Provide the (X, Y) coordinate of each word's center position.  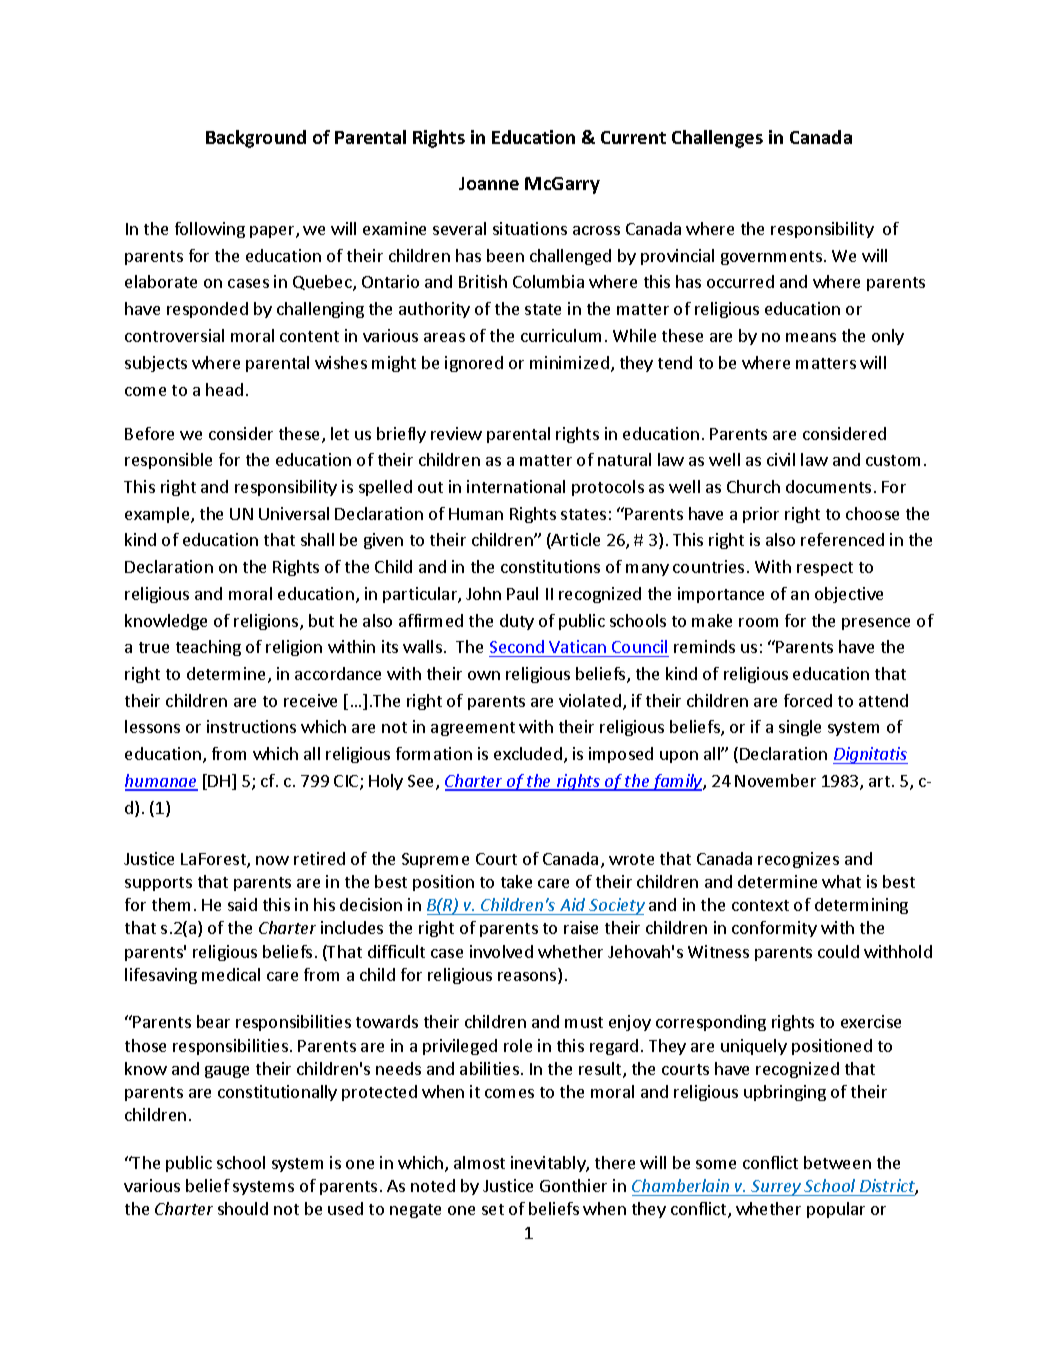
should (243, 1208)
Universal (294, 513)
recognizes (798, 860)
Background (256, 139)
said (242, 904)
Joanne (489, 183)
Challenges (717, 139)
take (516, 881)
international (516, 486)
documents (828, 486)
